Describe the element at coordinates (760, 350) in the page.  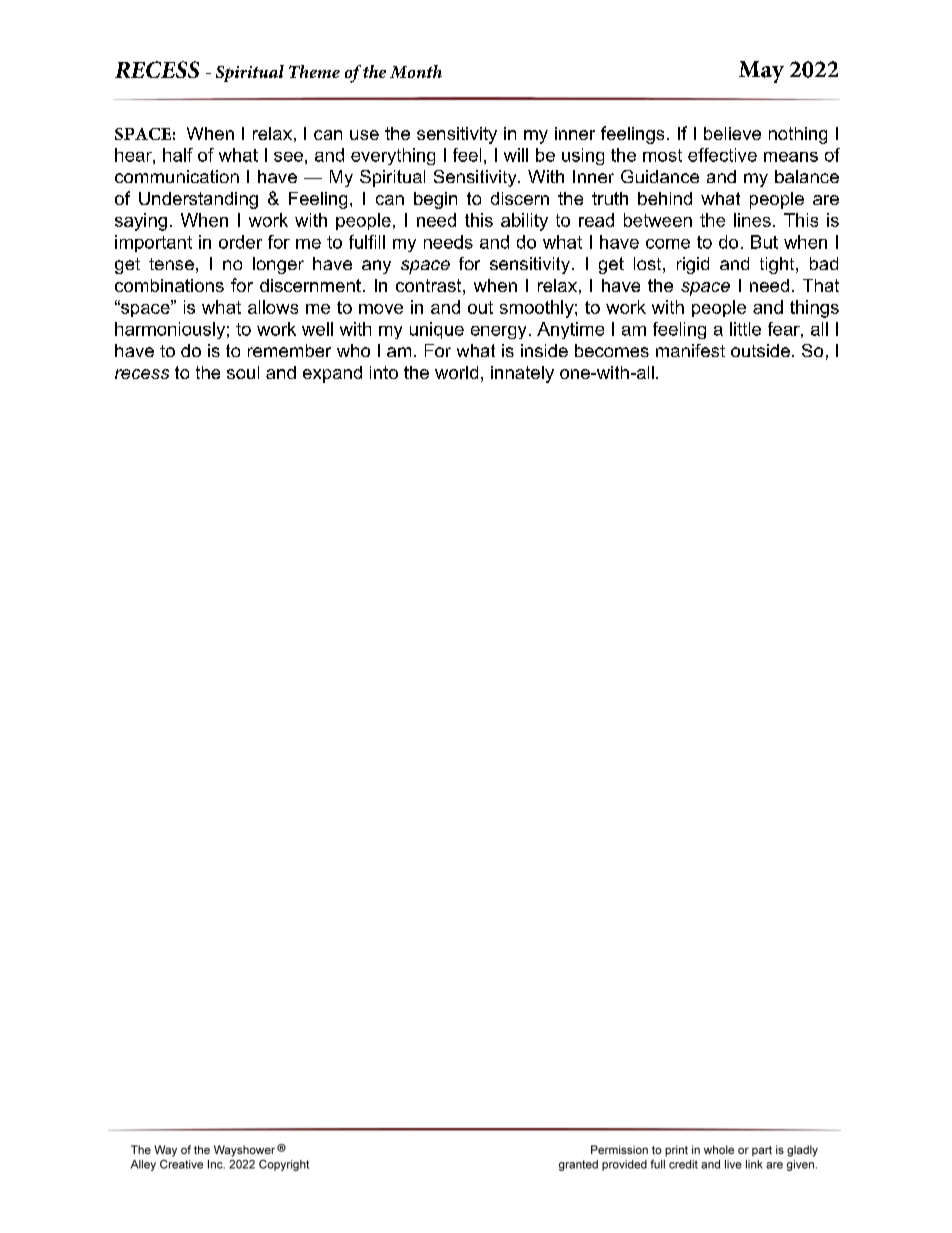
I see `outside` at that location.
